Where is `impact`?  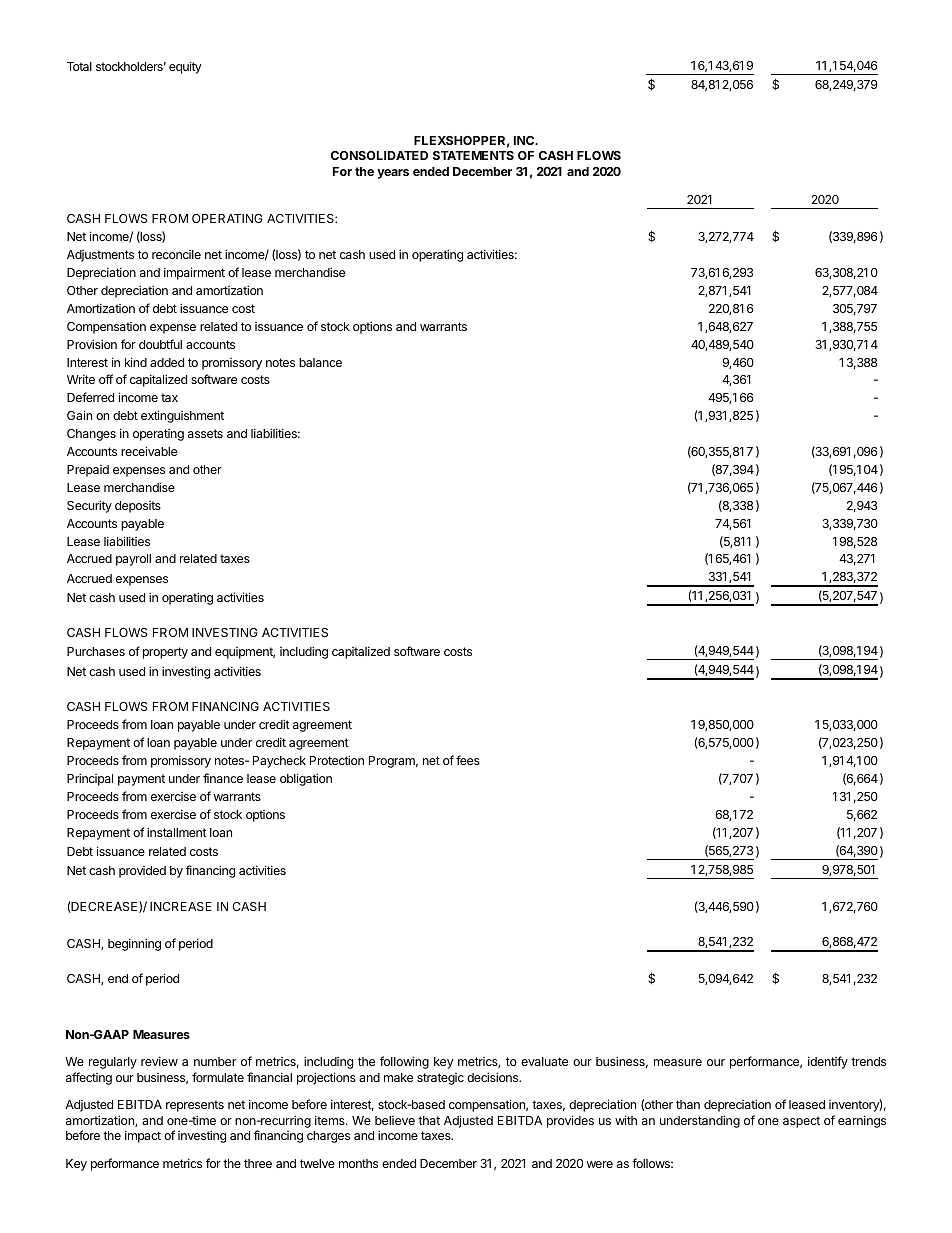 impact is located at coordinates (143, 1136).
